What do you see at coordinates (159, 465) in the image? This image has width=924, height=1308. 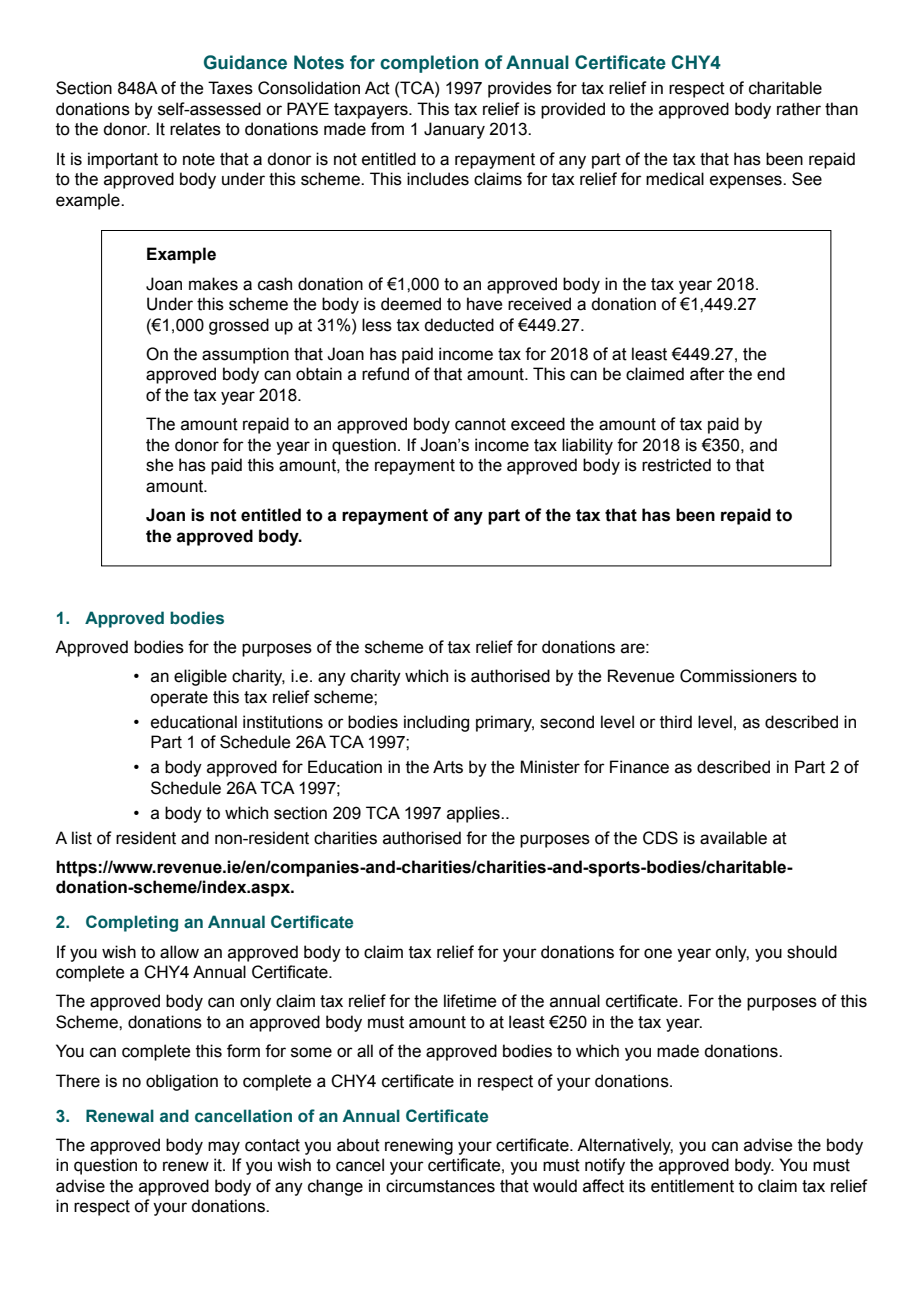 I see `she` at bounding box center [159, 465].
